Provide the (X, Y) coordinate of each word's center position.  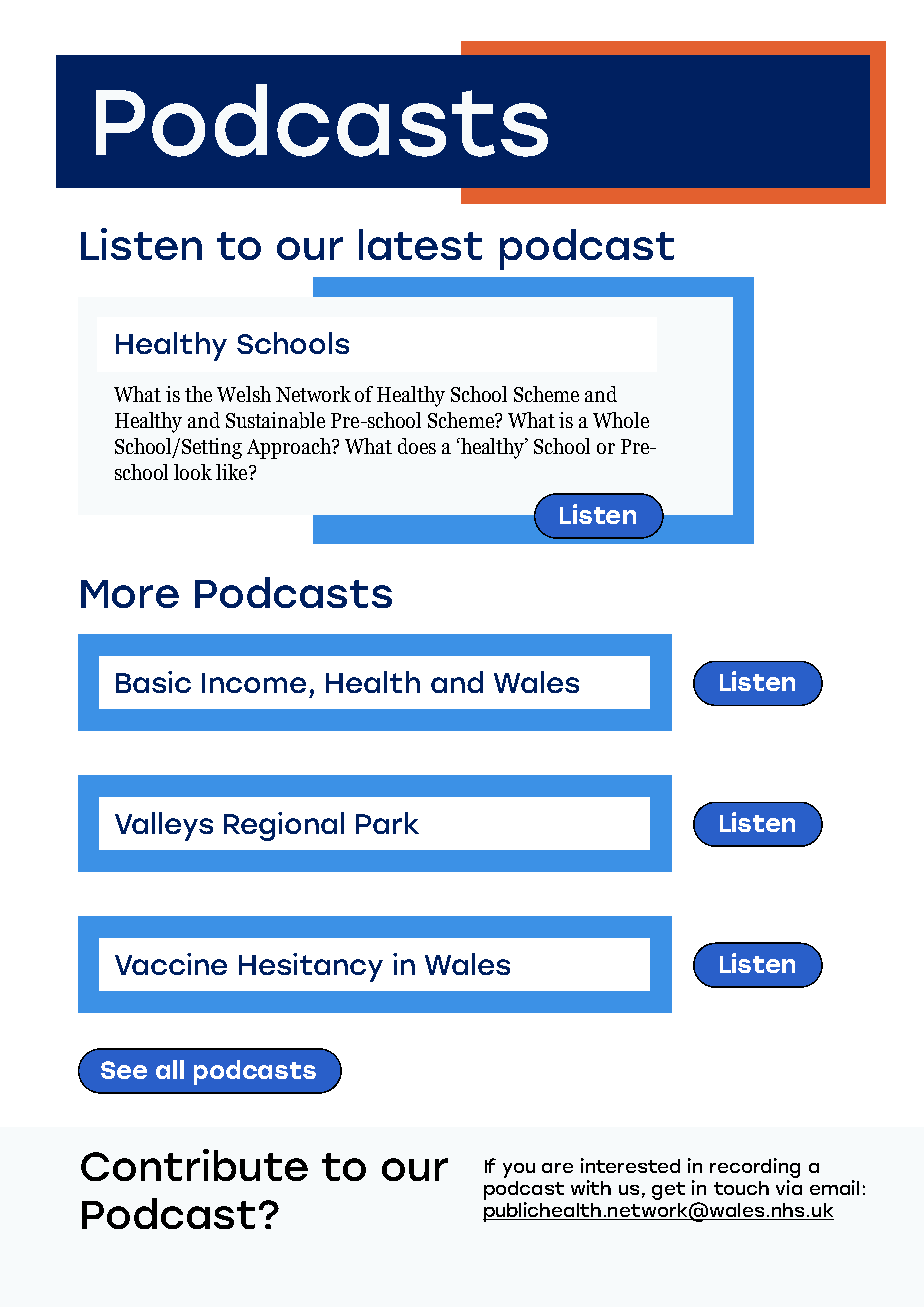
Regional (284, 826)
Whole (621, 420)
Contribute (194, 1165)
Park (387, 823)
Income (254, 683)
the (198, 394)
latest (420, 244)
